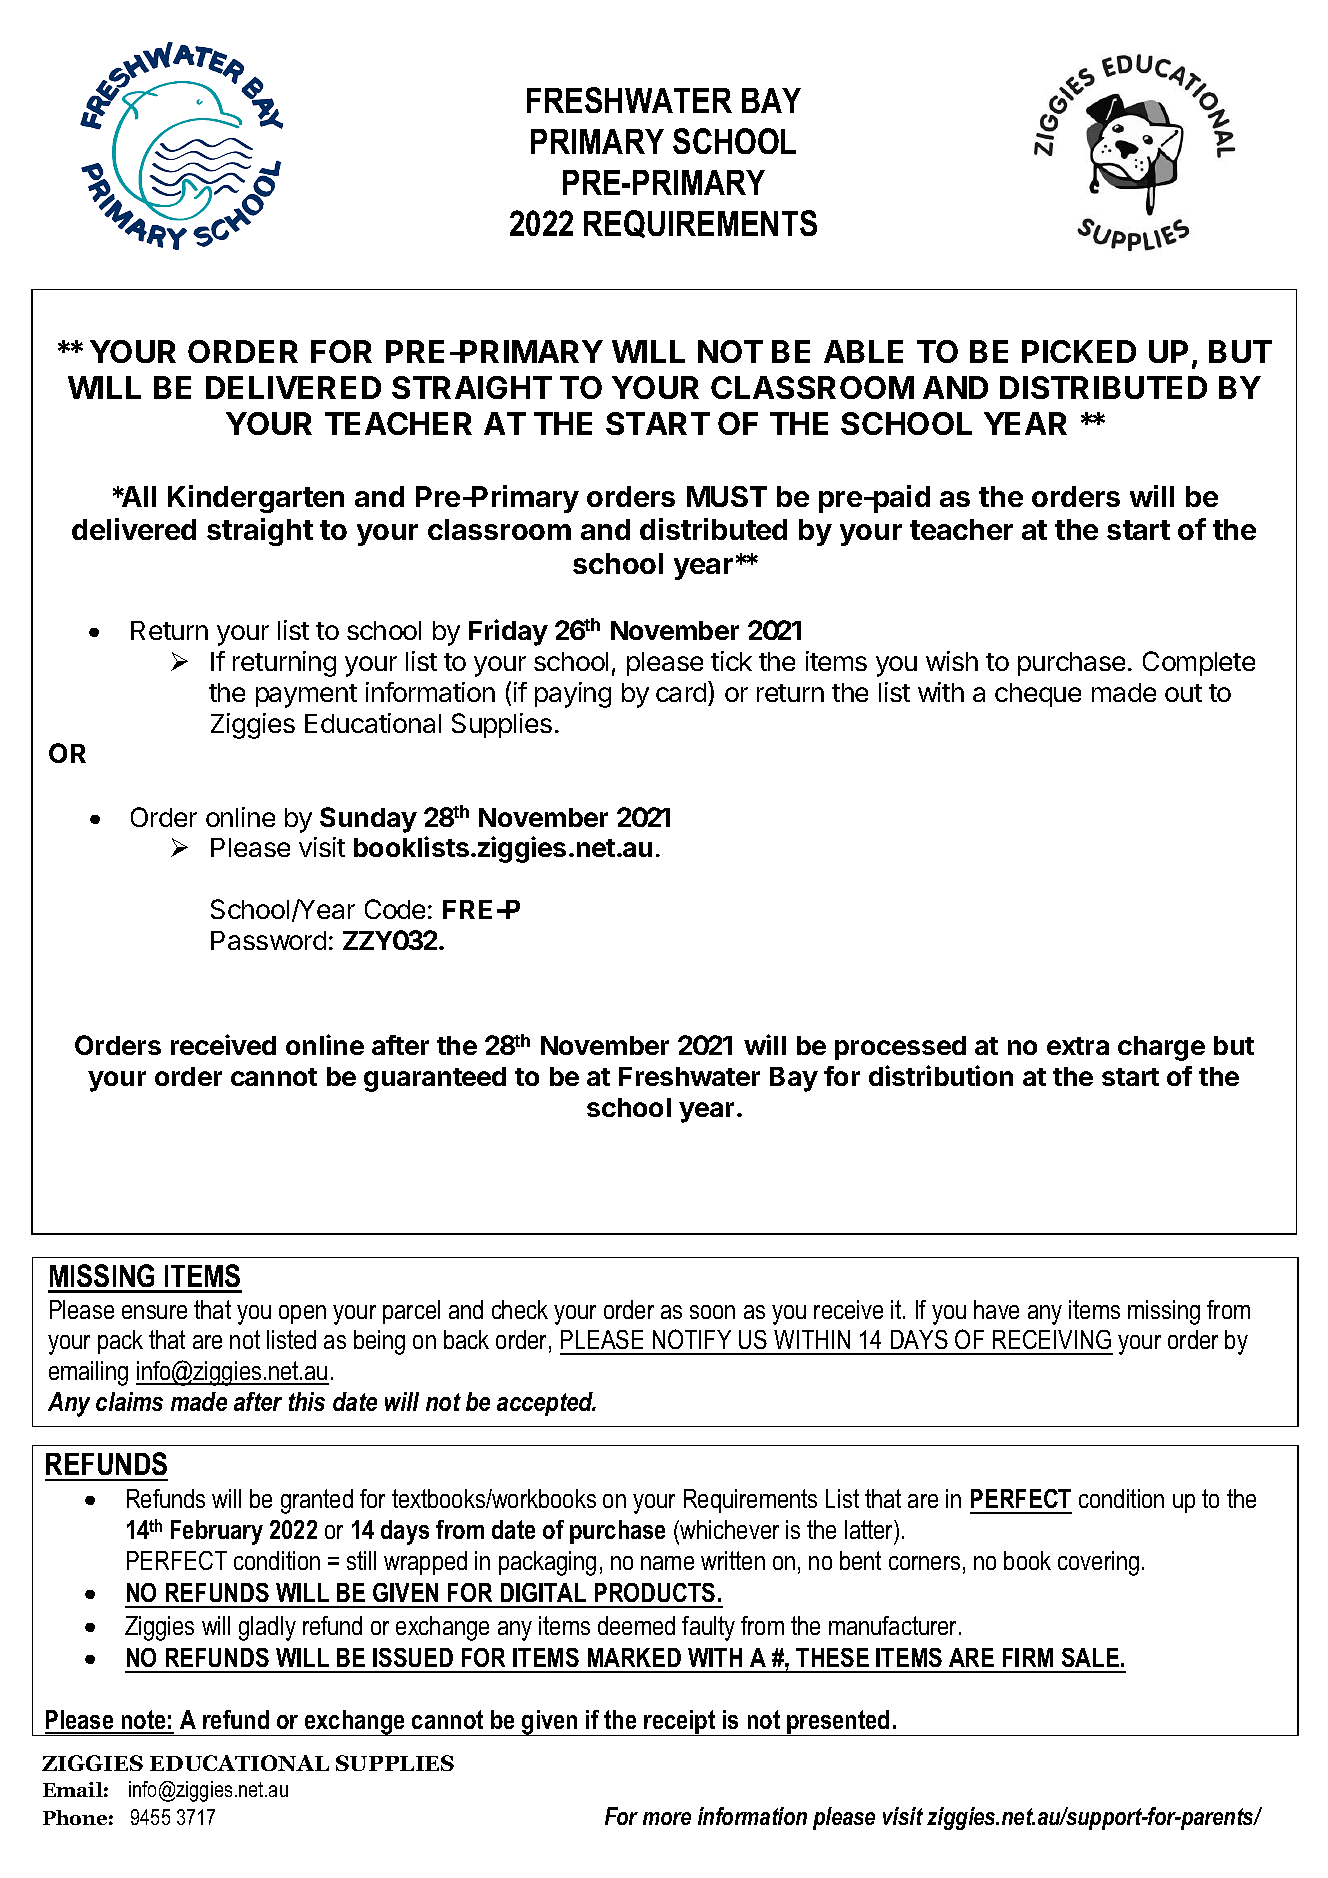 The width and height of the screenshot is (1328, 1878). I want to click on more, so click(667, 1818).
